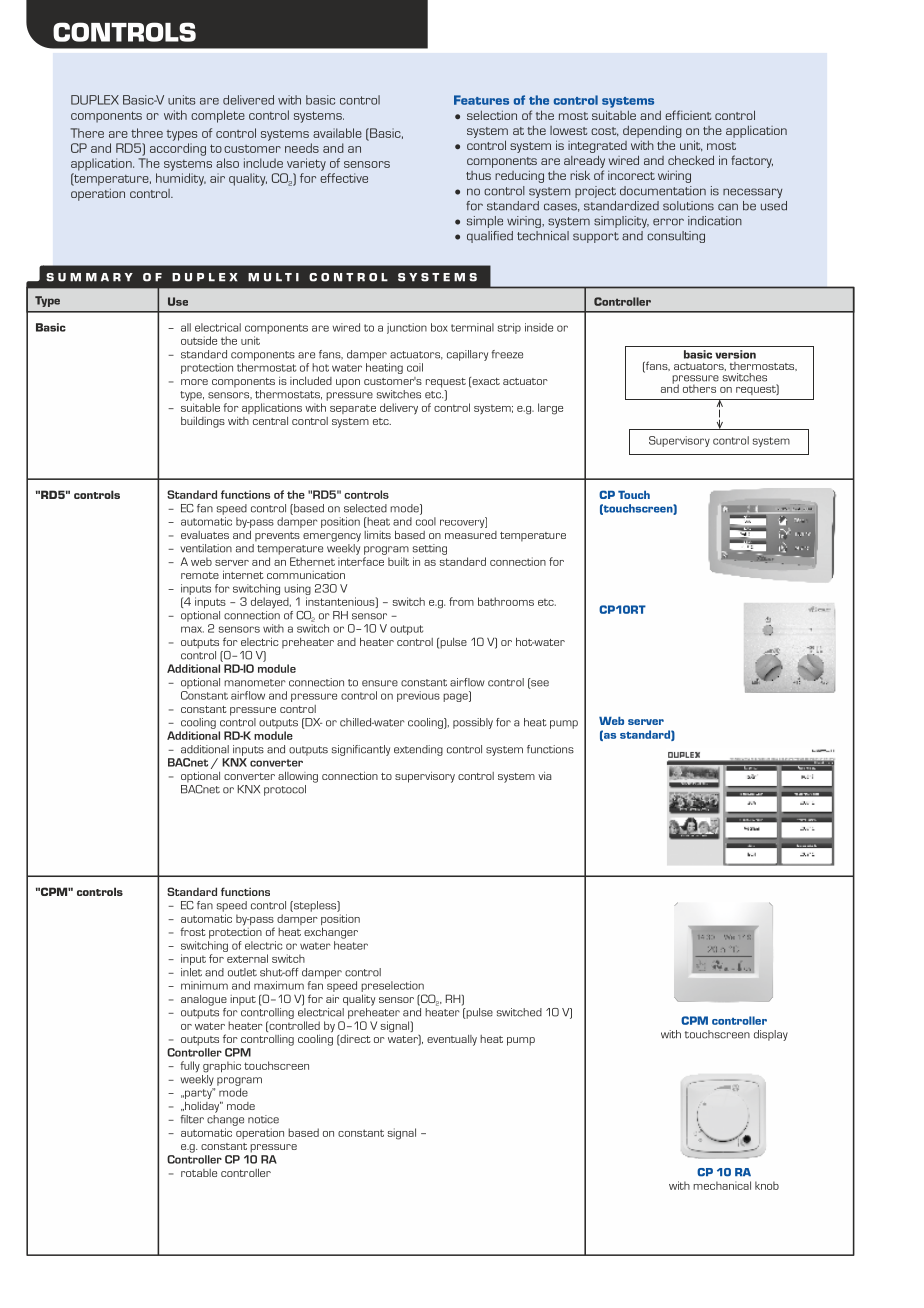 This screenshot has height=1308, width=924. What do you see at coordinates (194, 382) in the screenshot?
I see `more` at bounding box center [194, 382].
